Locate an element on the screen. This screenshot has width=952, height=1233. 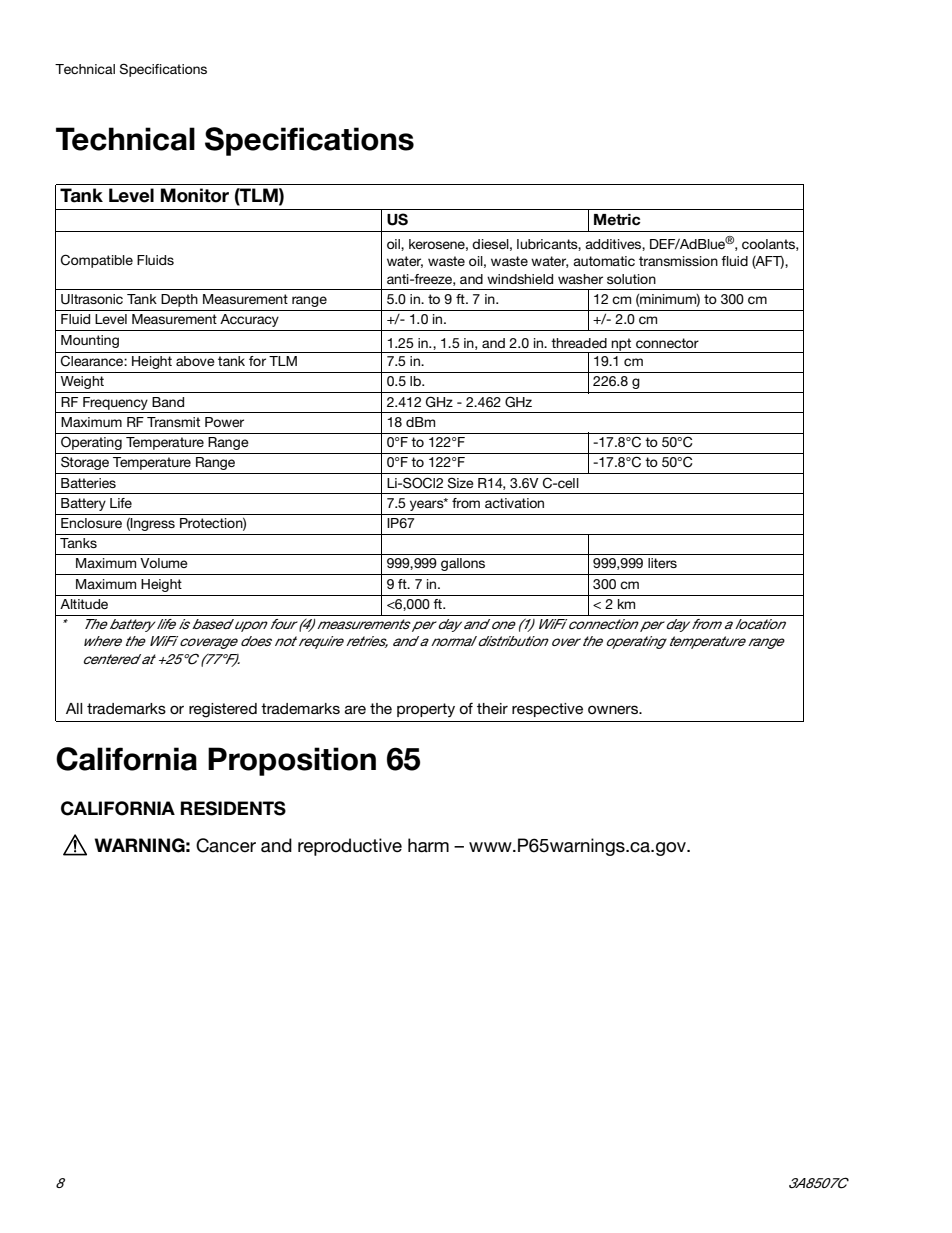
npt is located at coordinates (622, 345).
